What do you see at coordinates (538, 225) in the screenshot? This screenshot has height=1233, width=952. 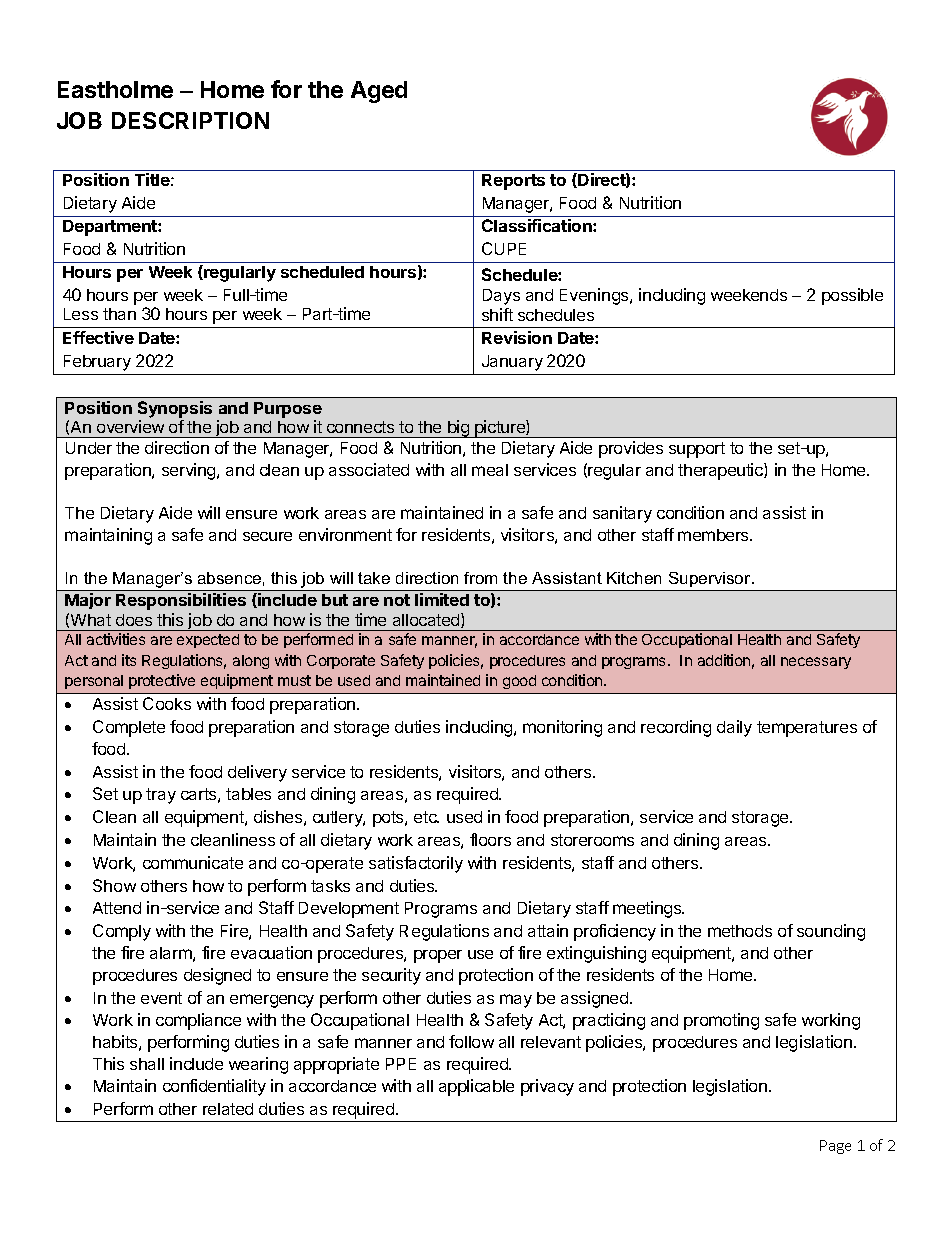 I see `Classification` at bounding box center [538, 225].
